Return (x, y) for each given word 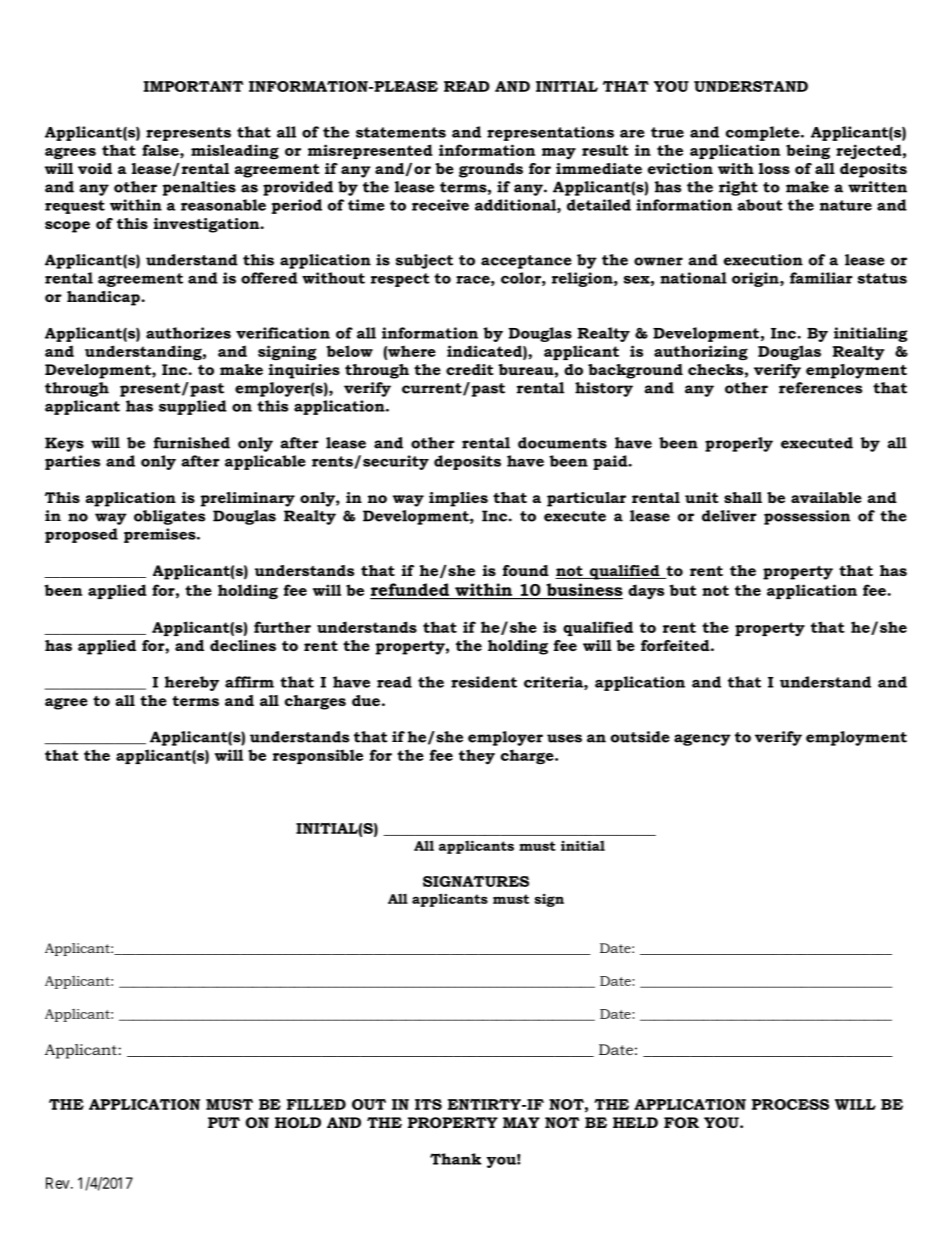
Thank (456, 1159)
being (808, 151)
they (477, 757)
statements (401, 132)
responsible (318, 756)
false (161, 151)
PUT (224, 1122)
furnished (192, 443)
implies (458, 499)
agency (702, 740)
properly (739, 444)
